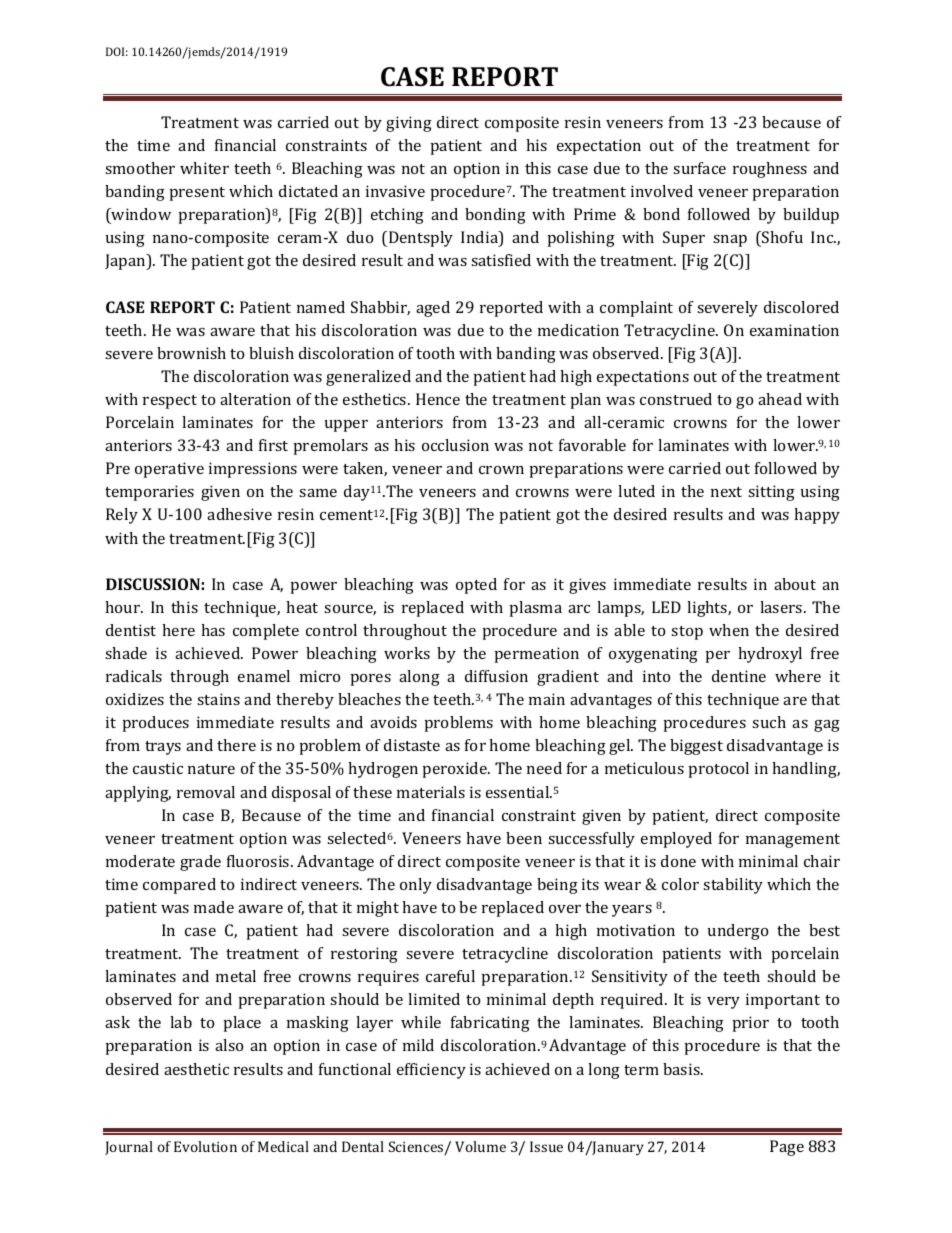 This image has width=952, height=1233. Describe the element at coordinates (480, 1146) in the image. I see `Volume` at that location.
